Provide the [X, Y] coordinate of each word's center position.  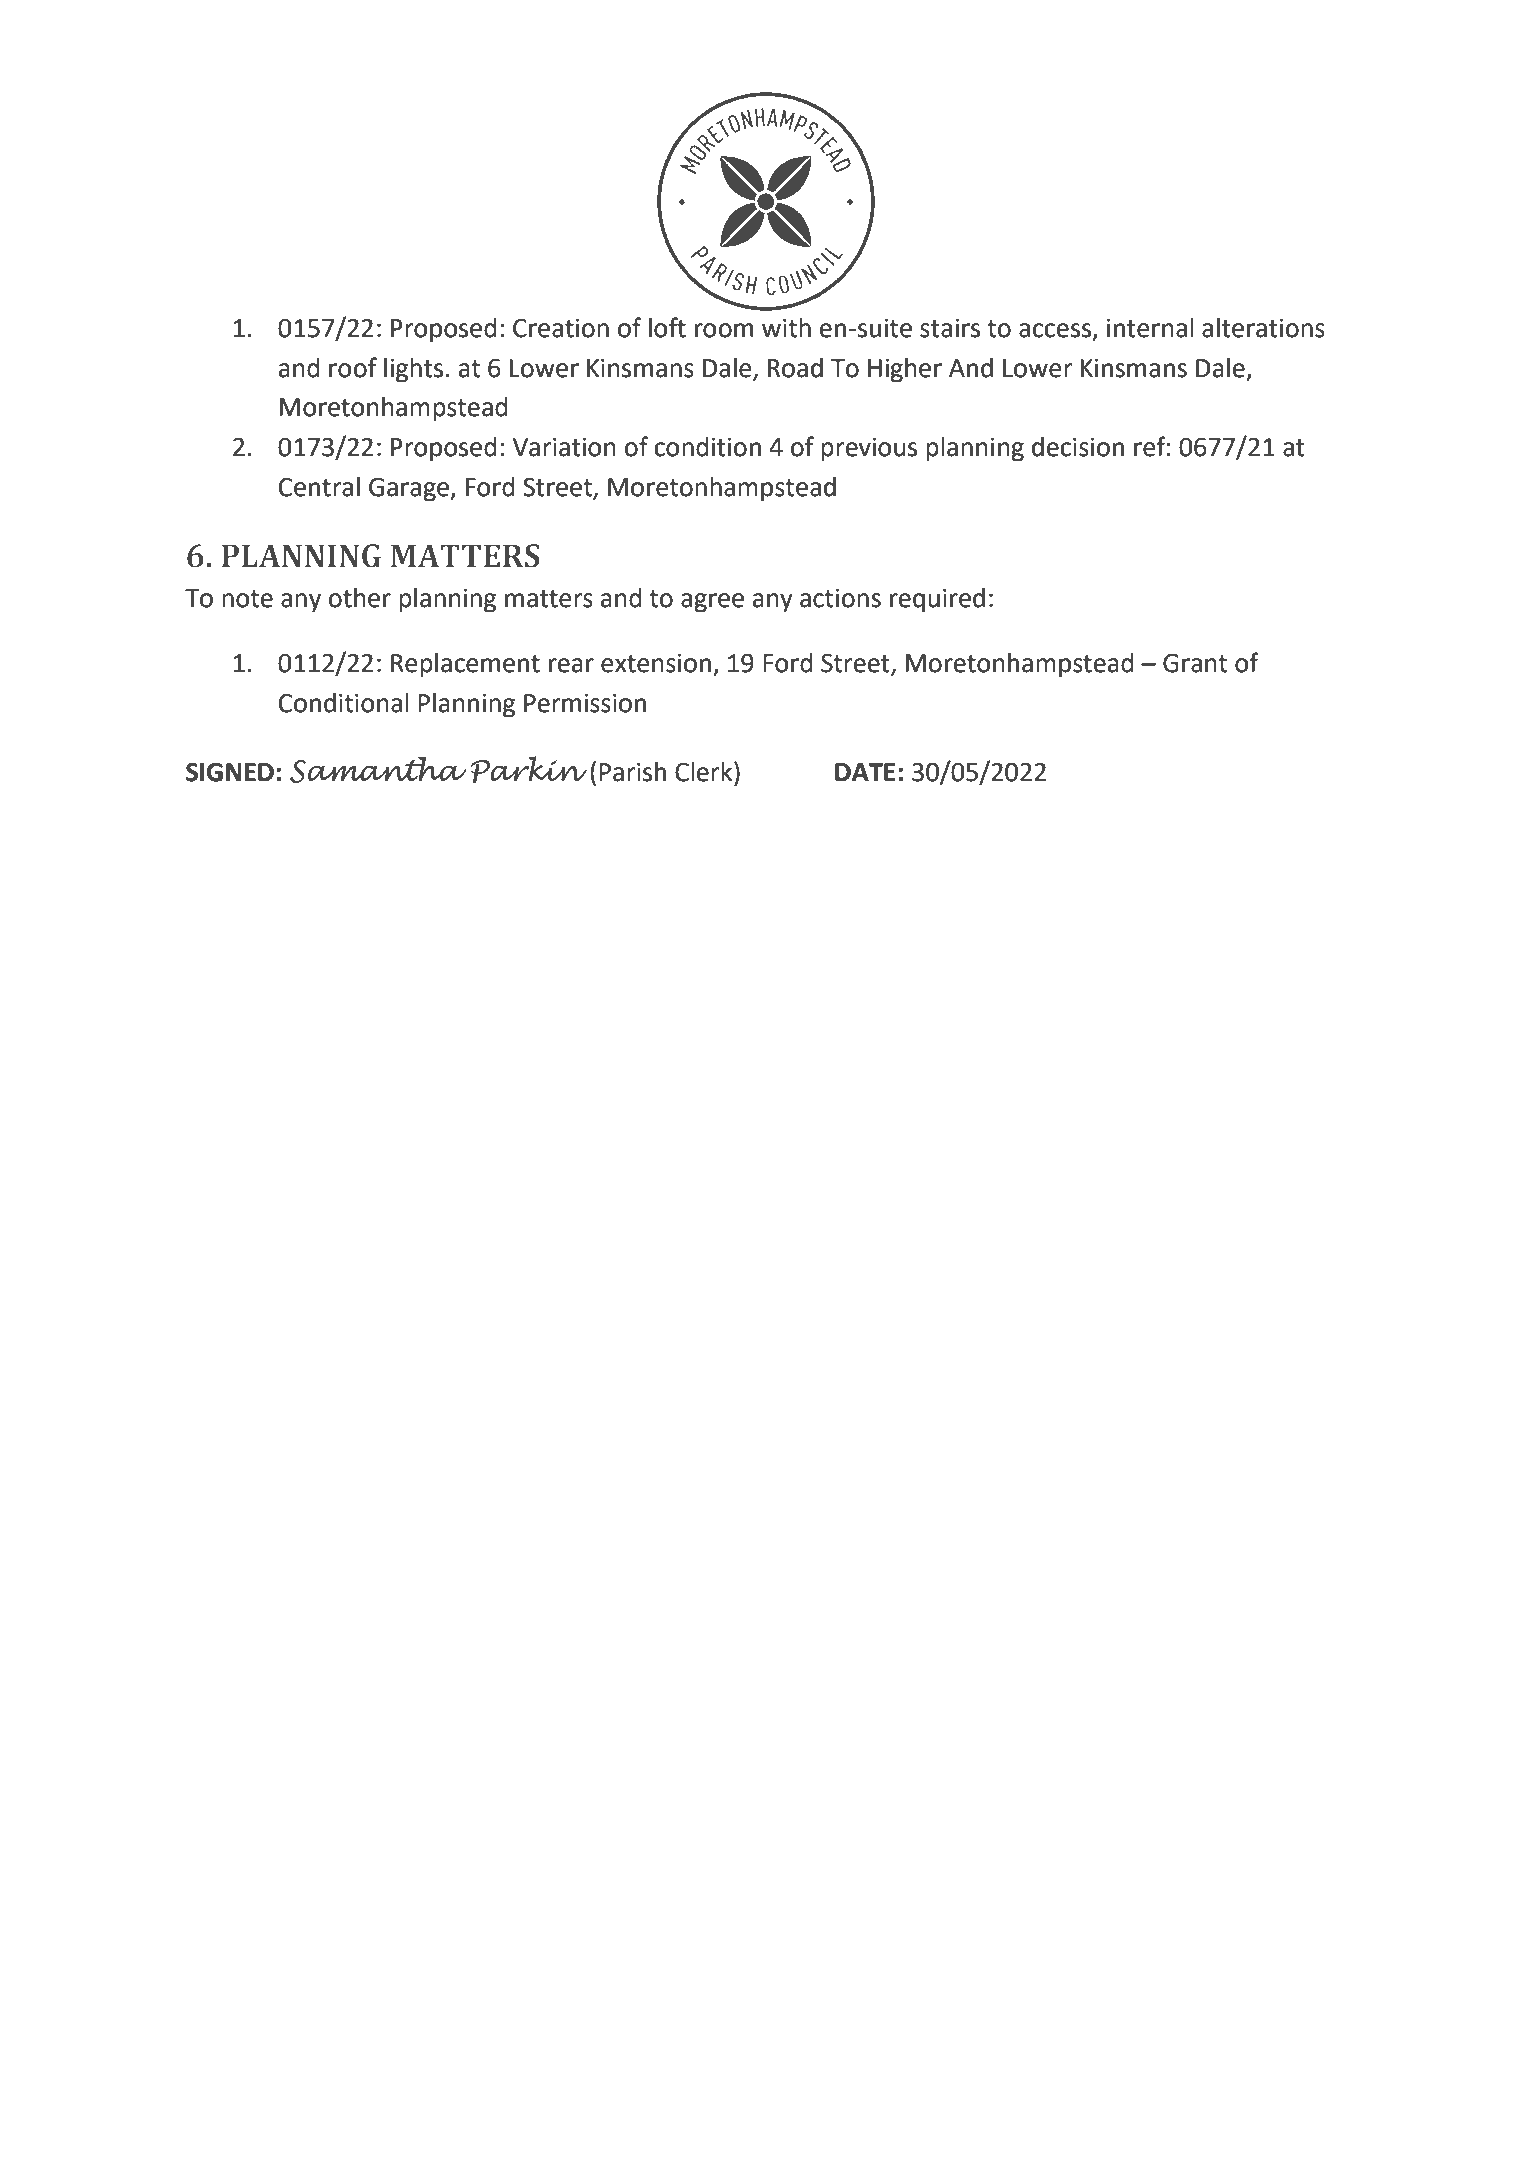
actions [840, 598]
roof [353, 367]
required [937, 600]
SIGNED [230, 772]
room [724, 330]
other [359, 598]
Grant [1195, 663]
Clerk [705, 771]
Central [319, 487]
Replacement [465, 665]
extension [656, 663]
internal [1150, 328]
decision [1078, 447]
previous [869, 449]
